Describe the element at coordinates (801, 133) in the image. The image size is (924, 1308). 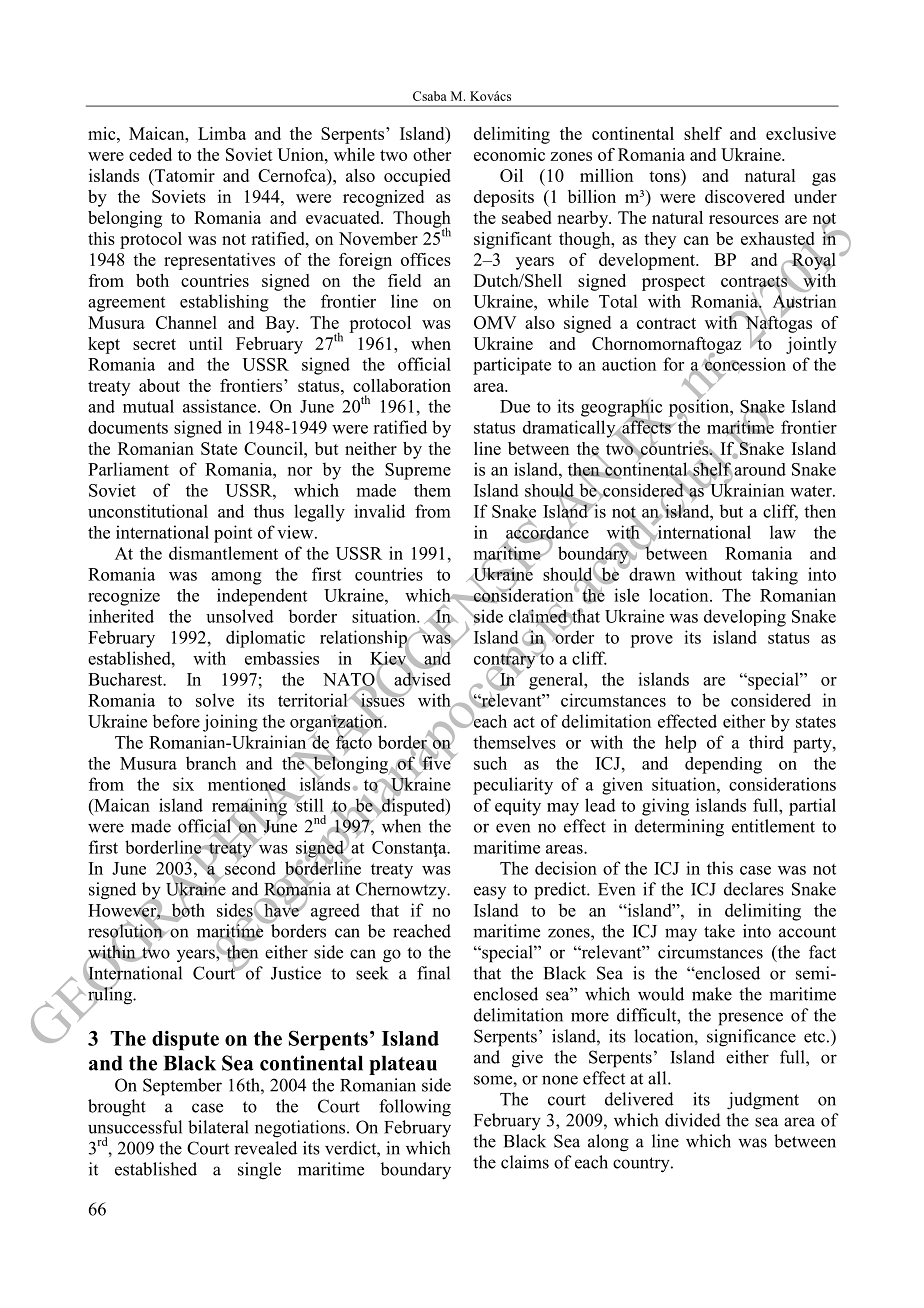
I see `exclusive` at that location.
